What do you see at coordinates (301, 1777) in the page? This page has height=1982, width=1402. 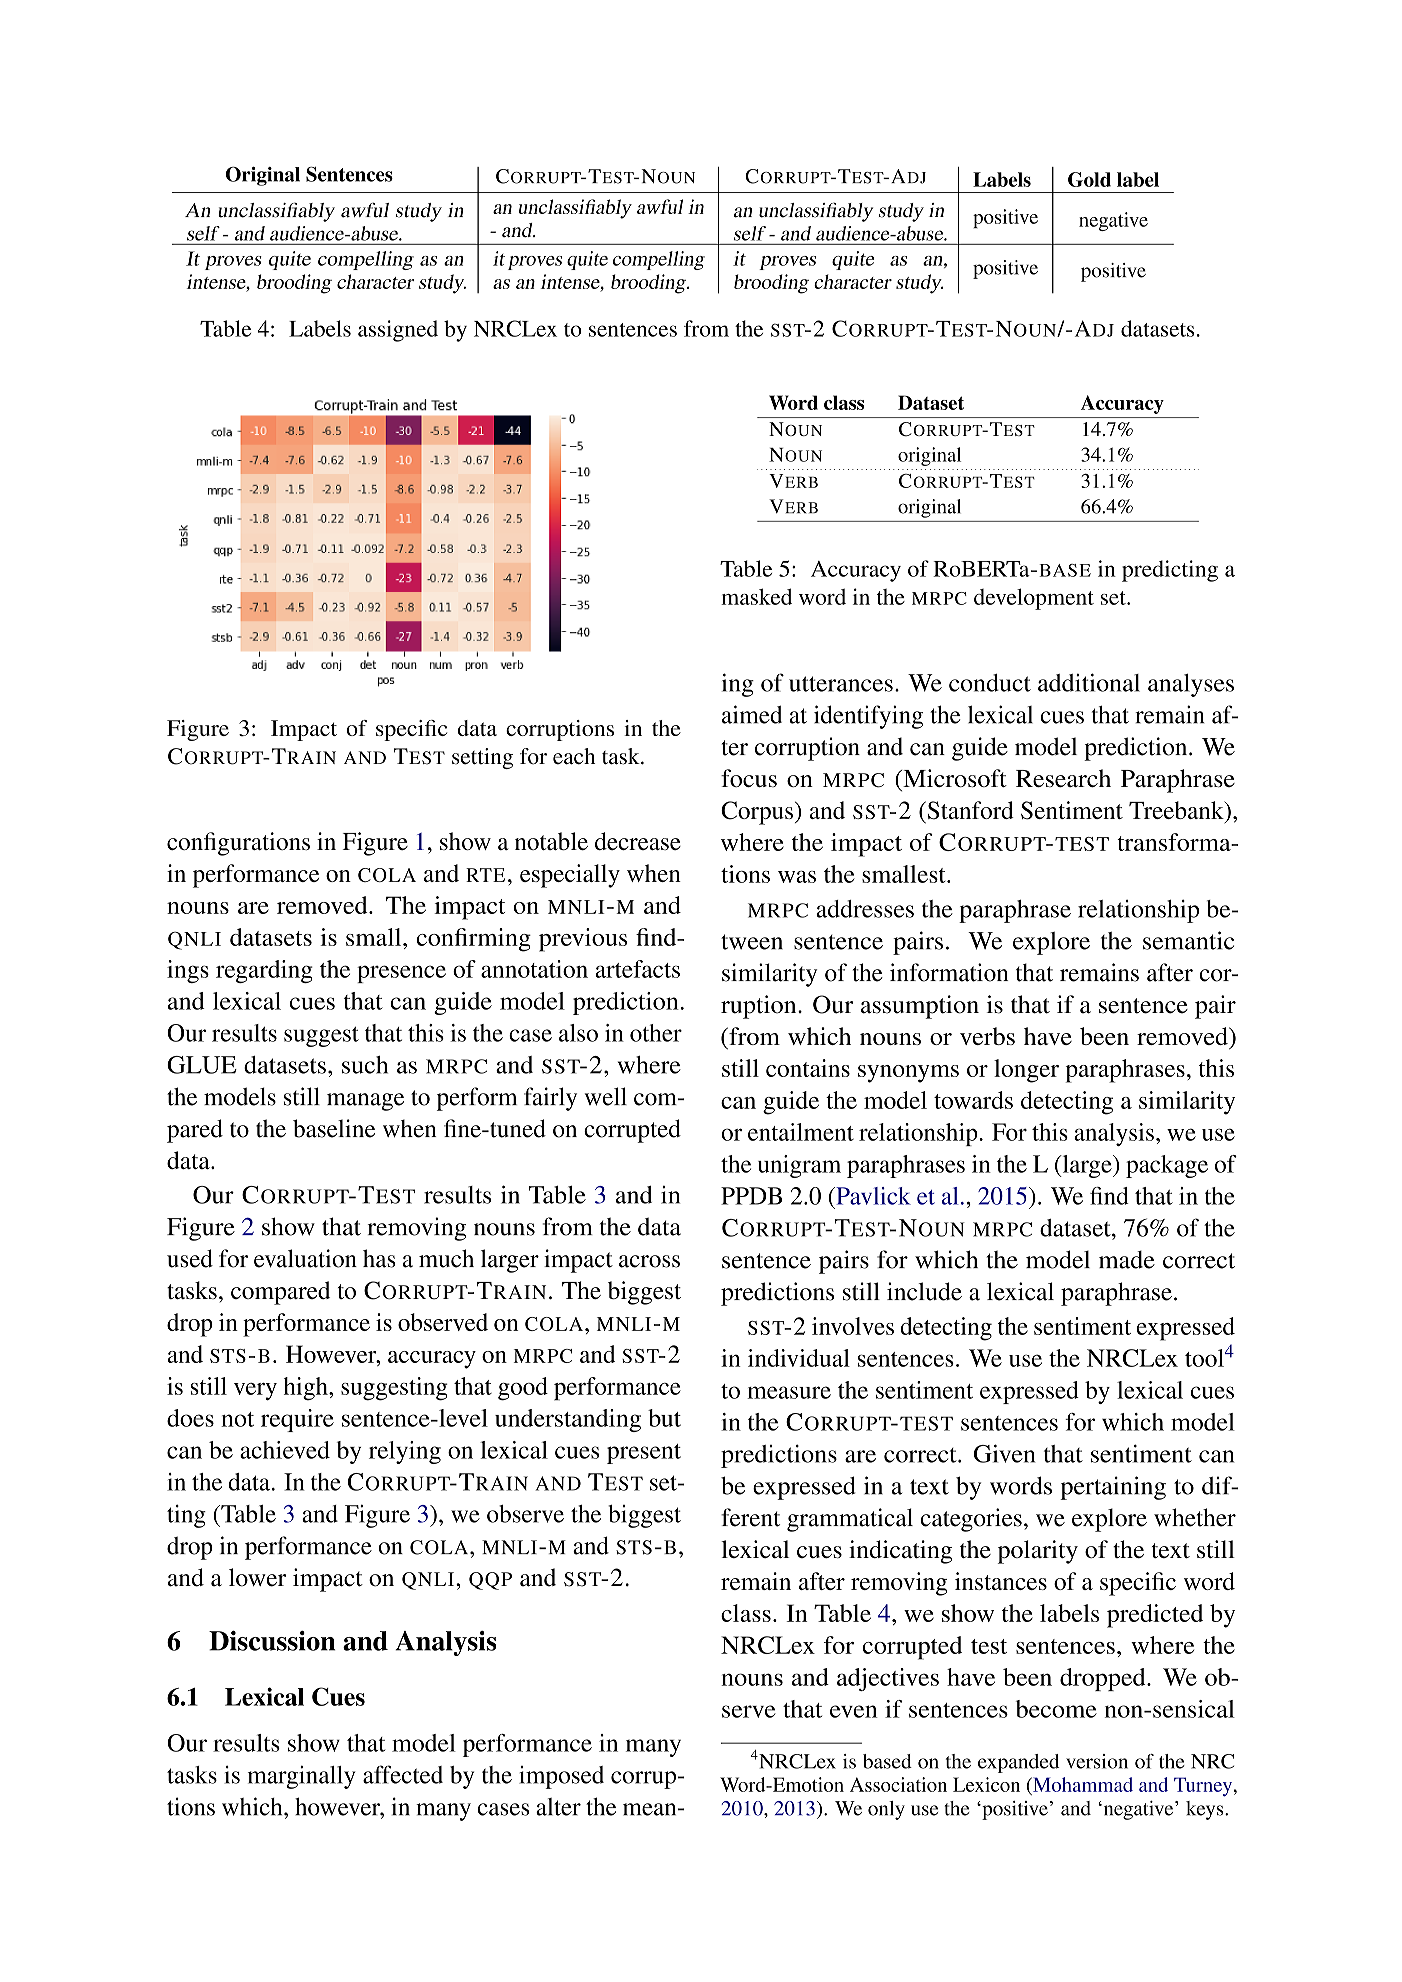 I see `marginally` at bounding box center [301, 1777].
